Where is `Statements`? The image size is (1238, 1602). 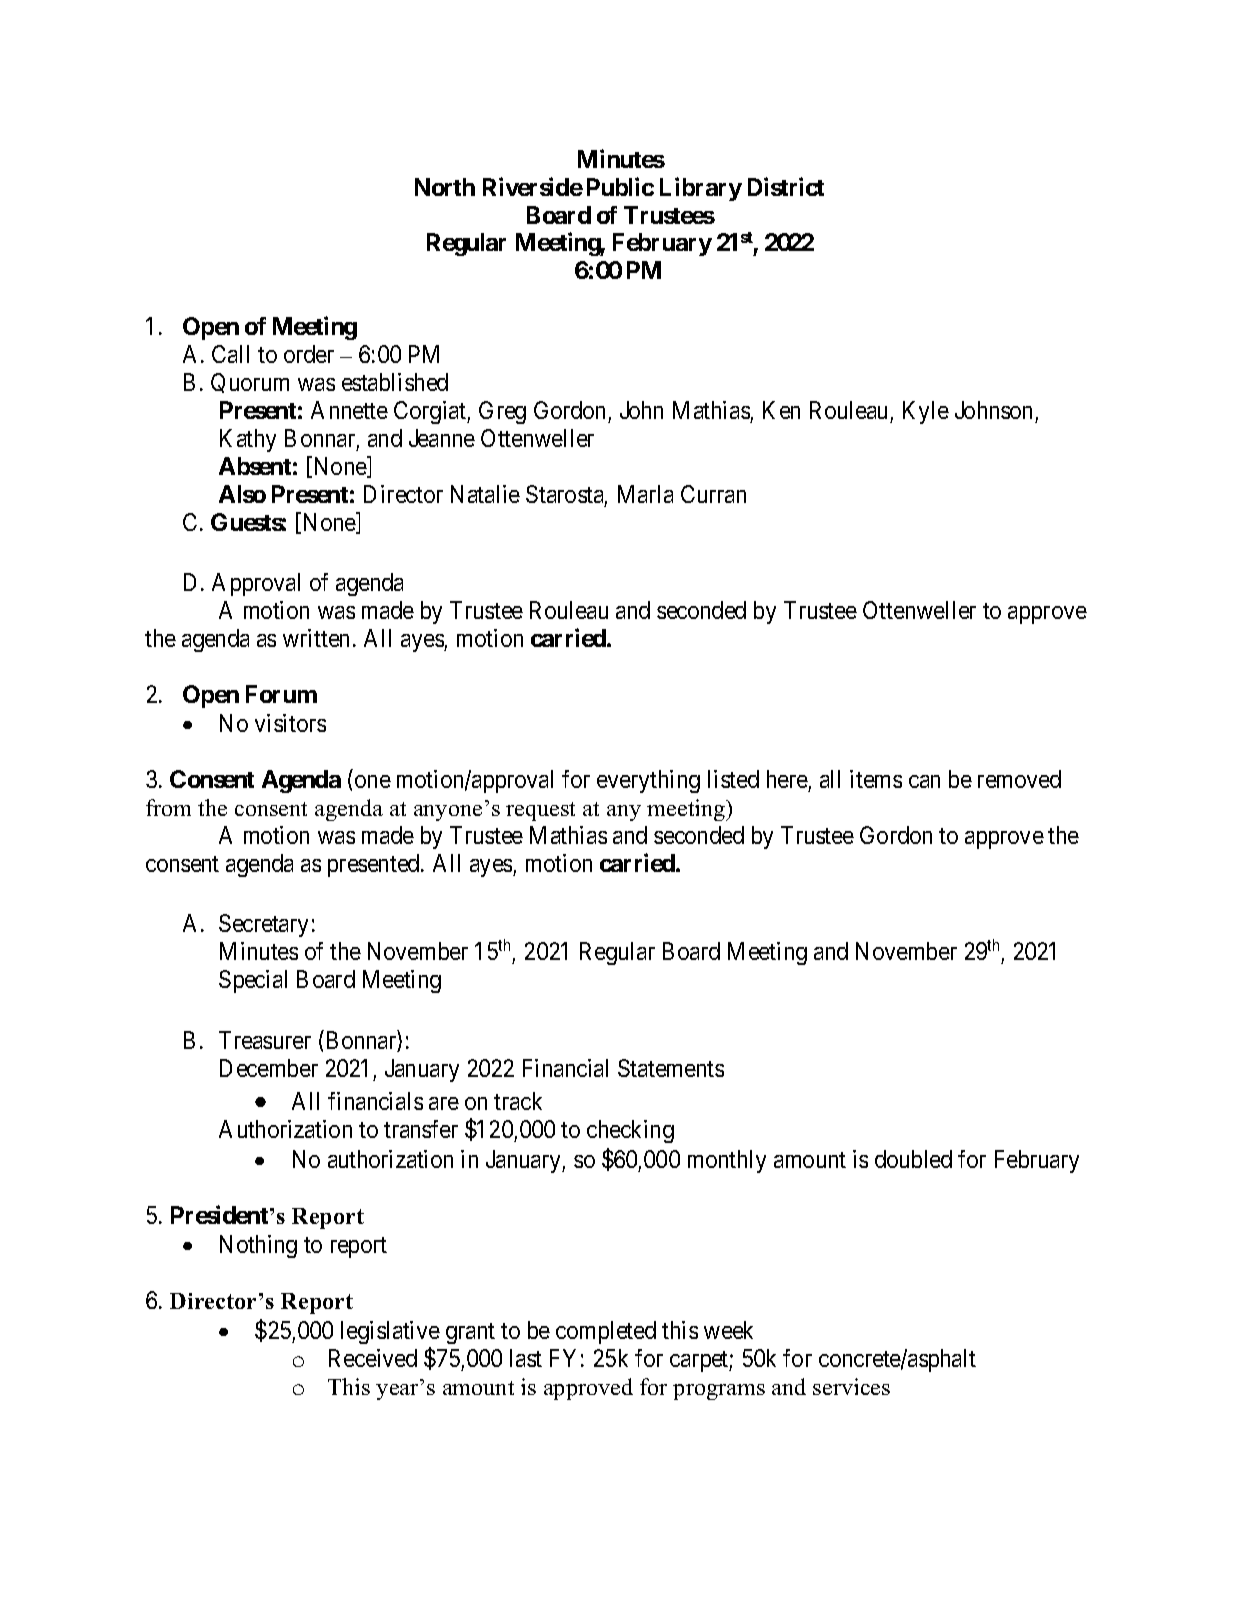 Statements is located at coordinates (671, 1068).
